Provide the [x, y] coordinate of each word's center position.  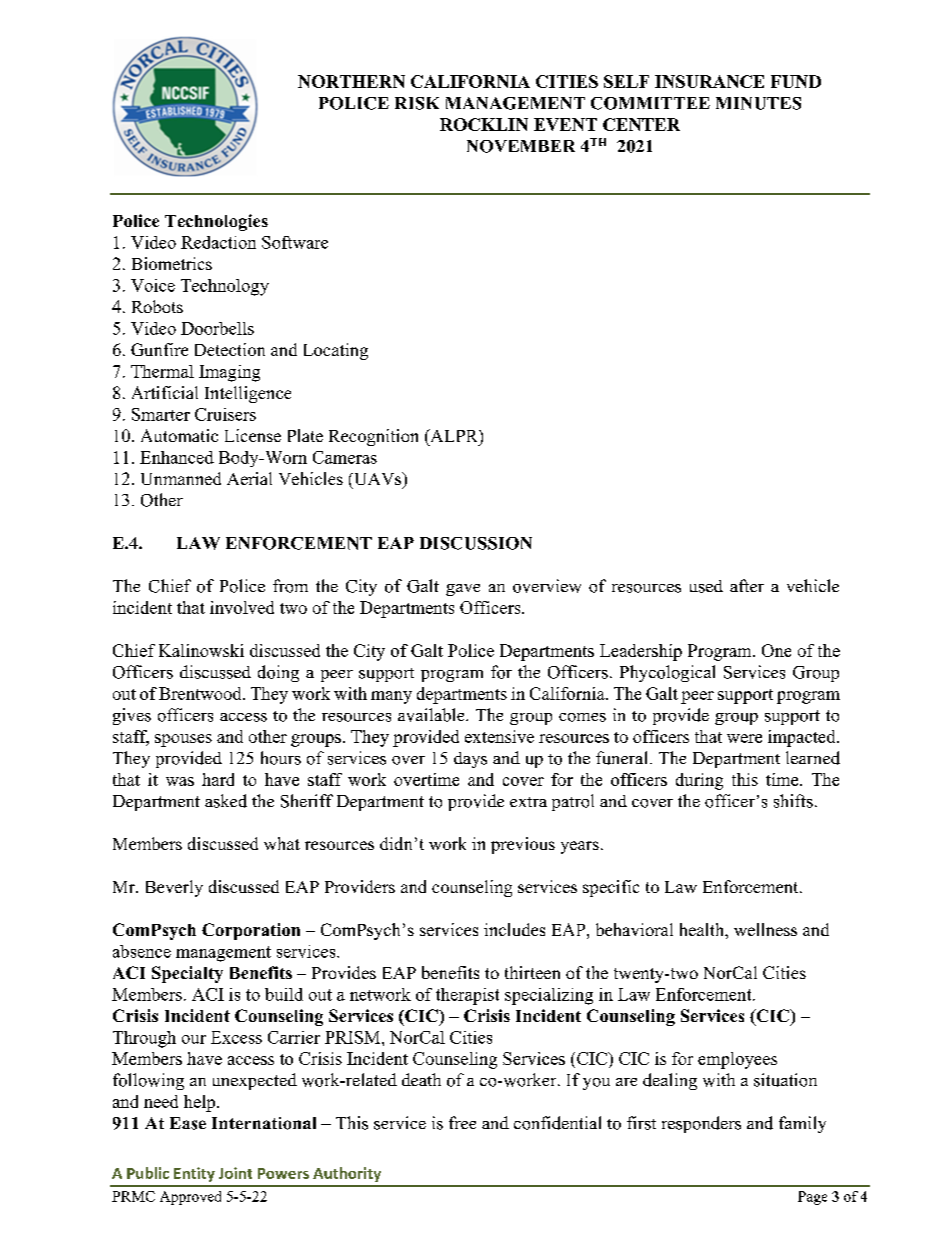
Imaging [229, 373]
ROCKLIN [484, 124]
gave [463, 590]
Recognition [373, 437]
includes [514, 929]
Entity [194, 1174]
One [776, 650]
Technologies [216, 222]
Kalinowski [201, 650]
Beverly [174, 888]
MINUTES [758, 103]
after [747, 585]
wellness [765, 929]
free [462, 1122]
